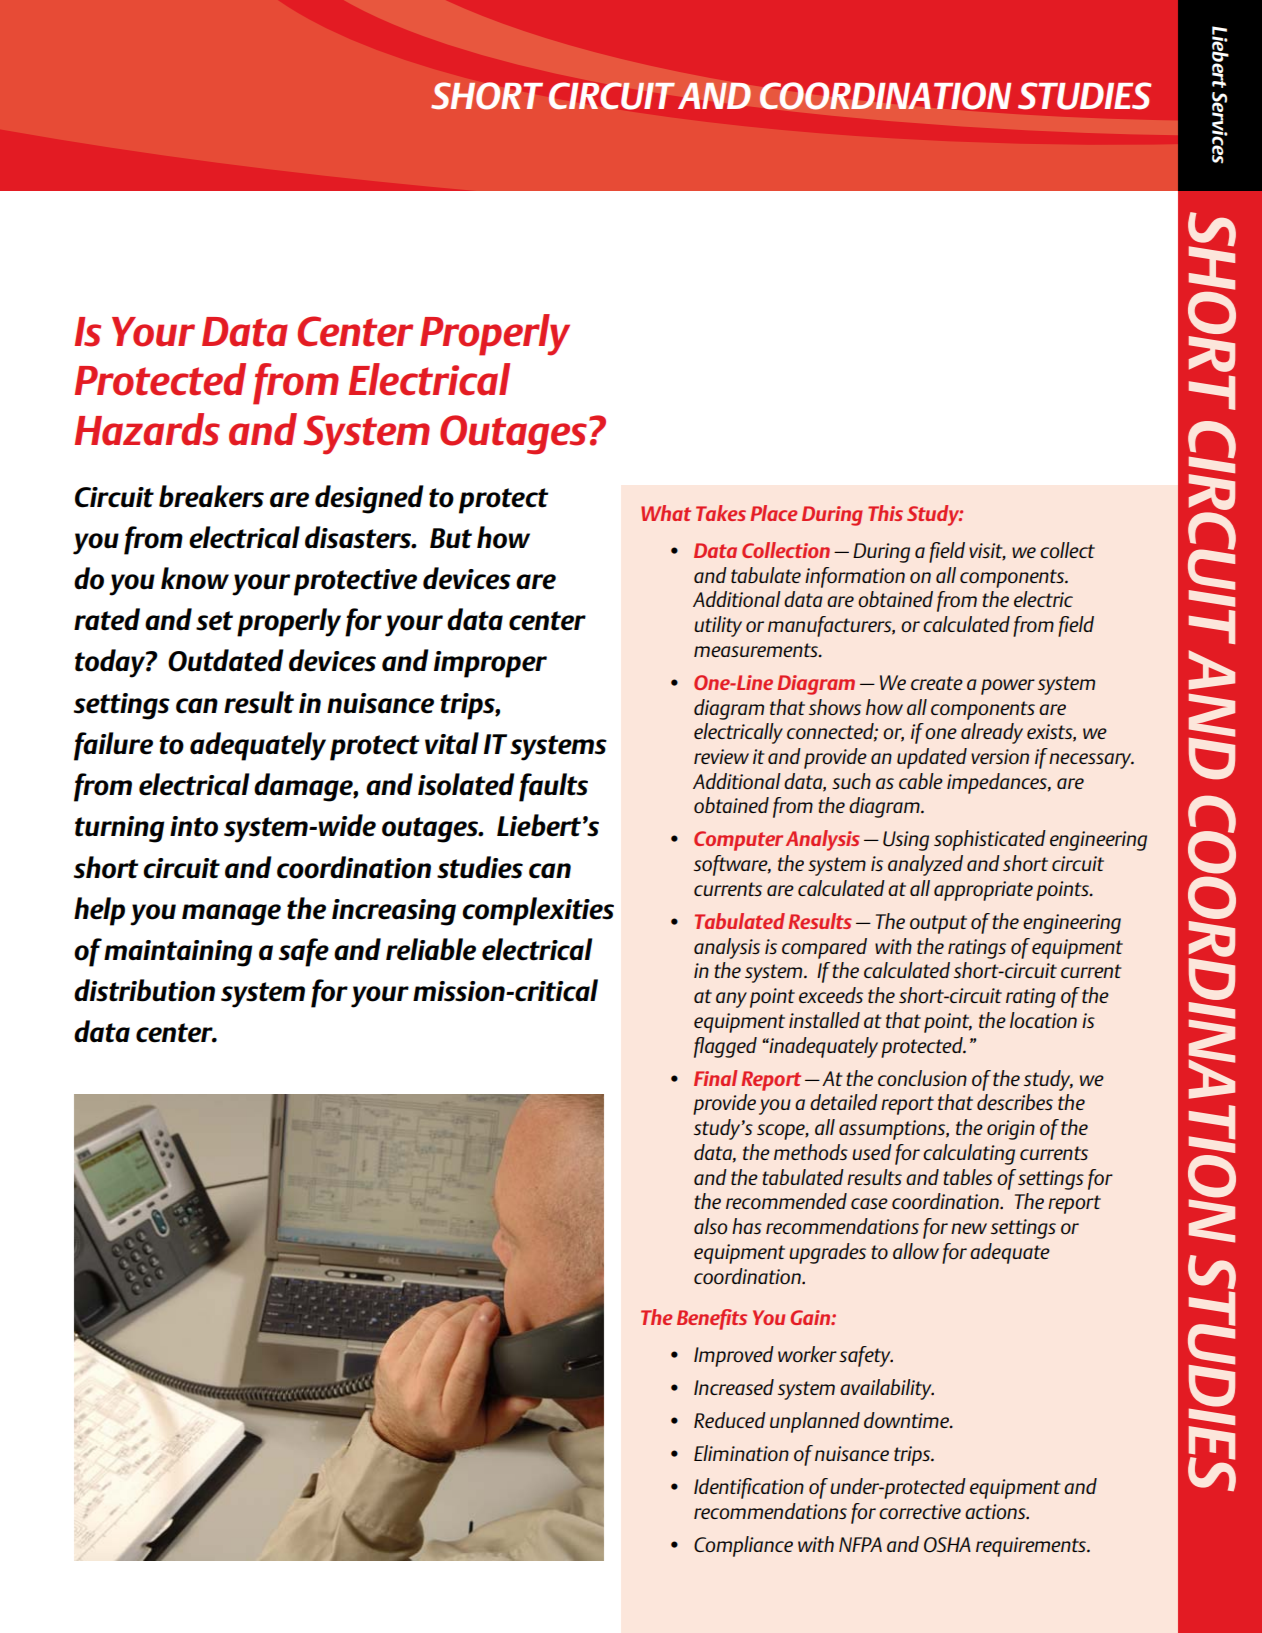 The width and height of the screenshot is (1262, 1633). Describe the element at coordinates (178, 953) in the screenshot. I see `maintaining` at that location.
